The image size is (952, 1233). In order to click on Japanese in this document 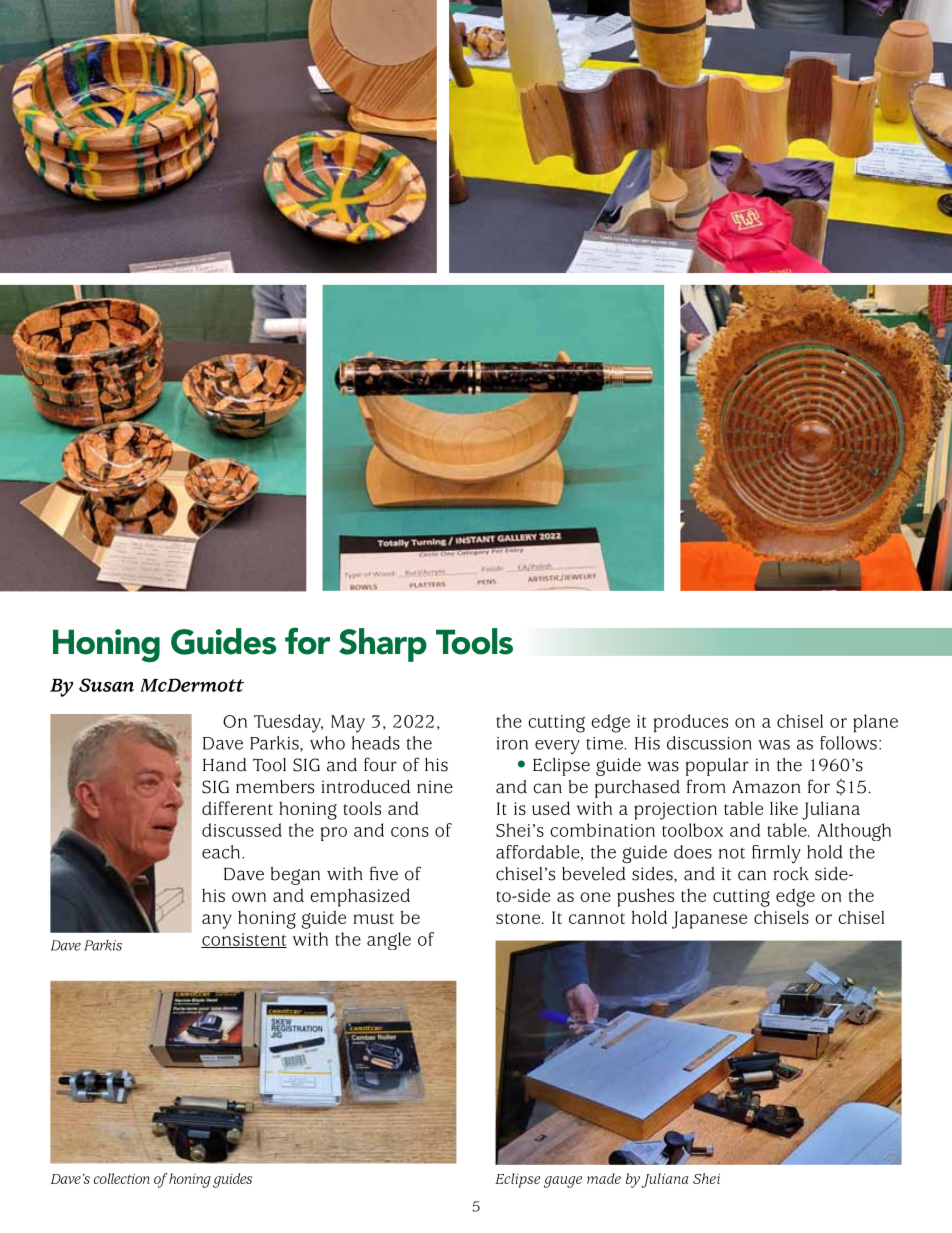, I will do `click(709, 920)`.
